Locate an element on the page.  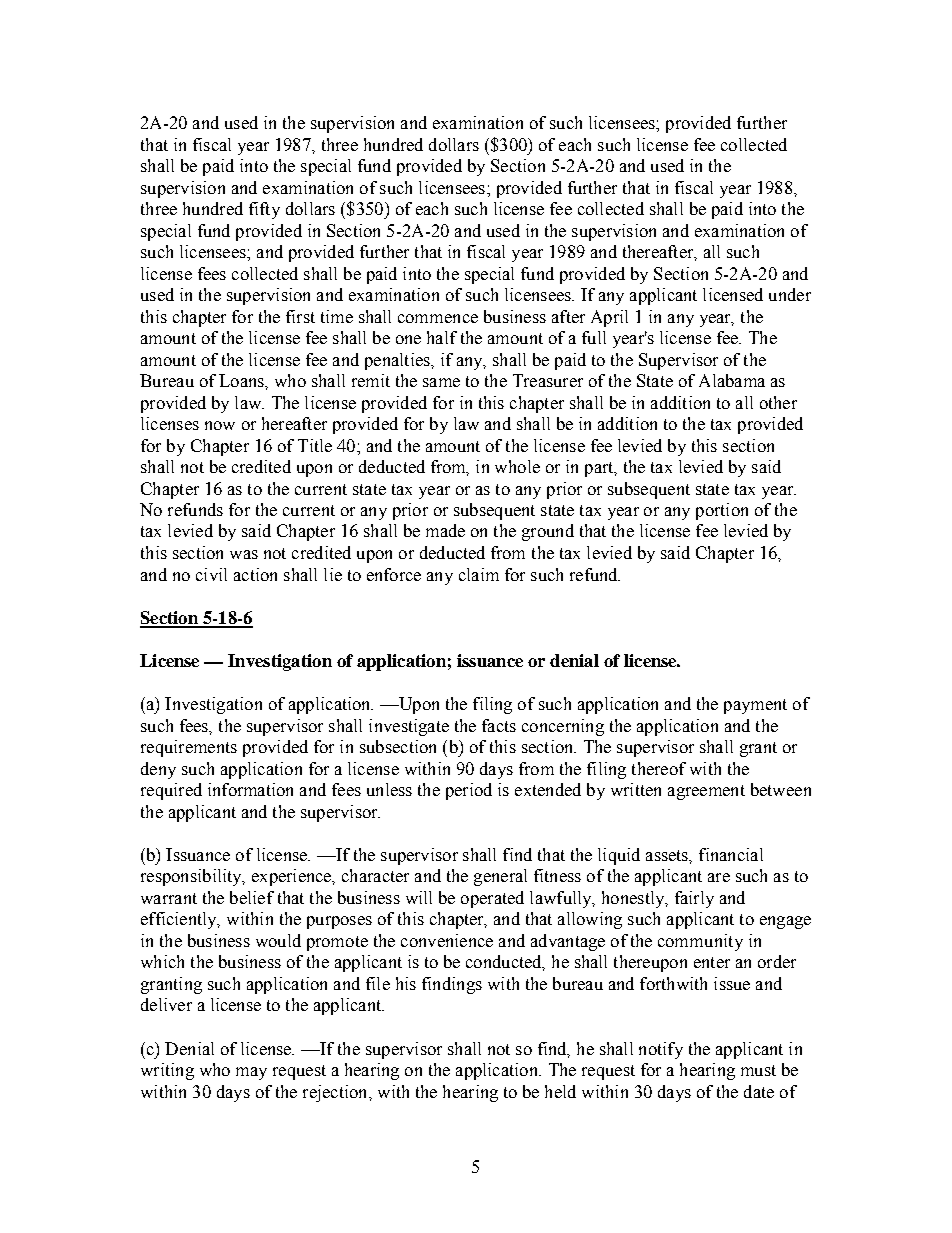
may is located at coordinates (251, 1073).
